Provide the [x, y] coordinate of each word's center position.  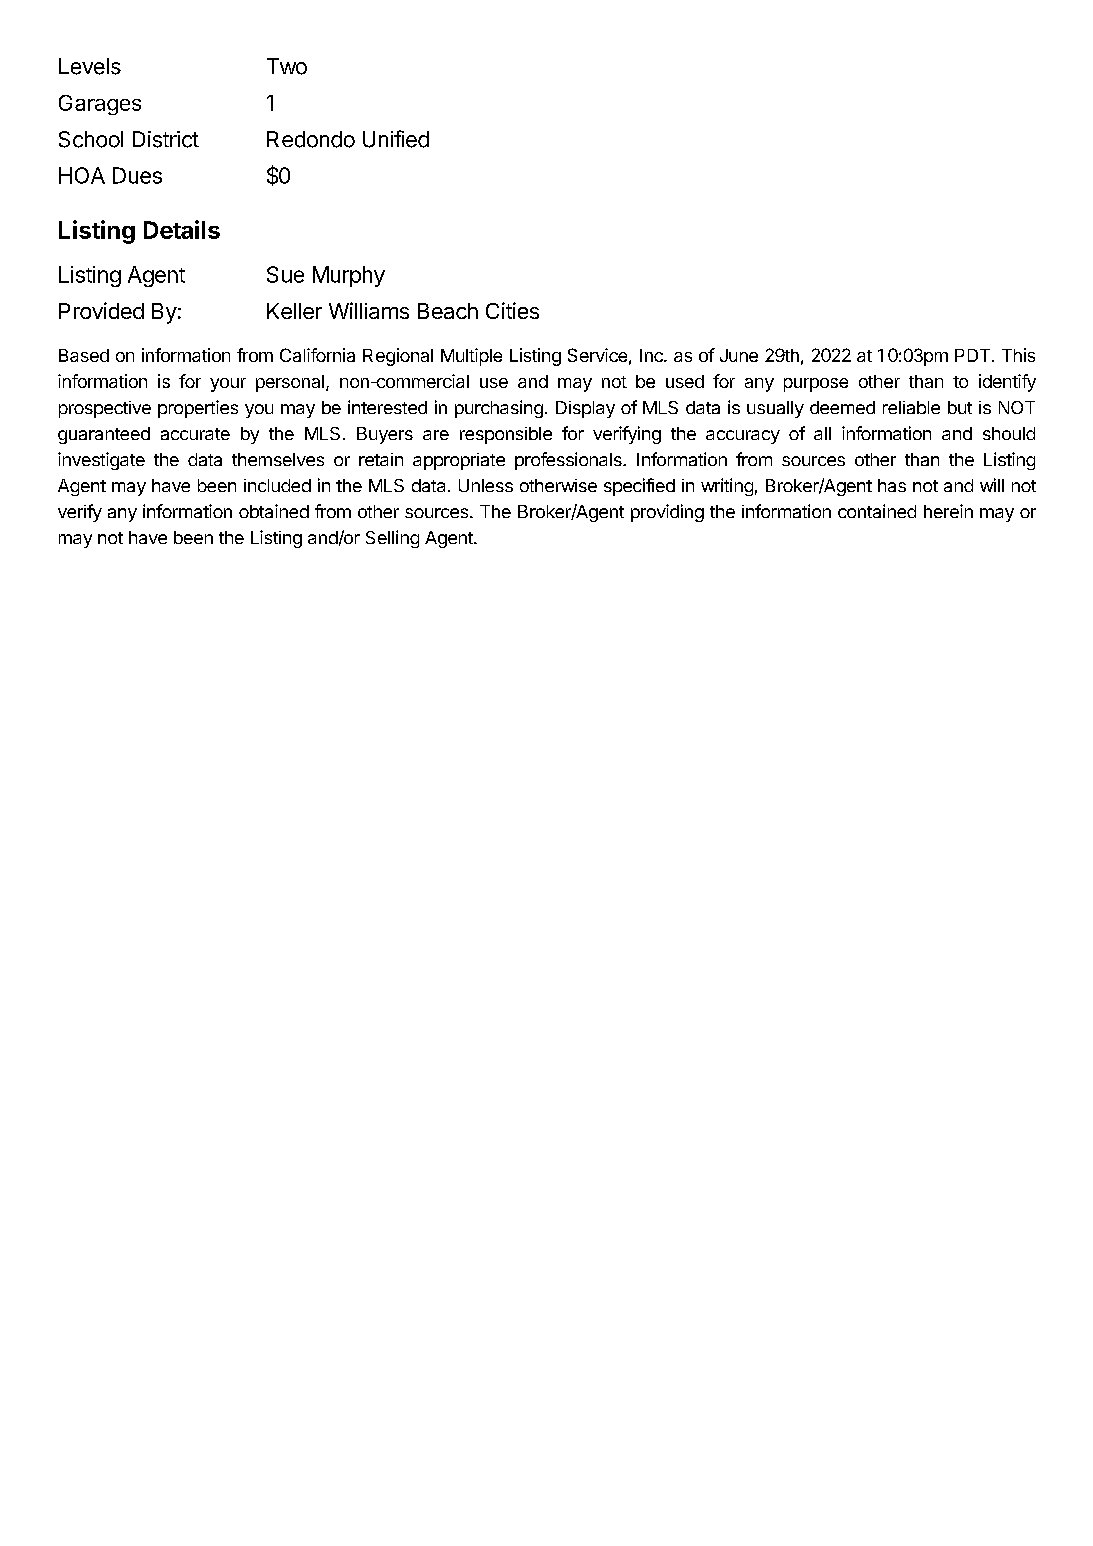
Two [287, 66]
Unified [396, 139]
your [228, 385]
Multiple [471, 357]
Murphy [349, 276]
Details [182, 229]
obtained [274, 511]
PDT [974, 355]
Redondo [311, 139]
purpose [816, 385]
